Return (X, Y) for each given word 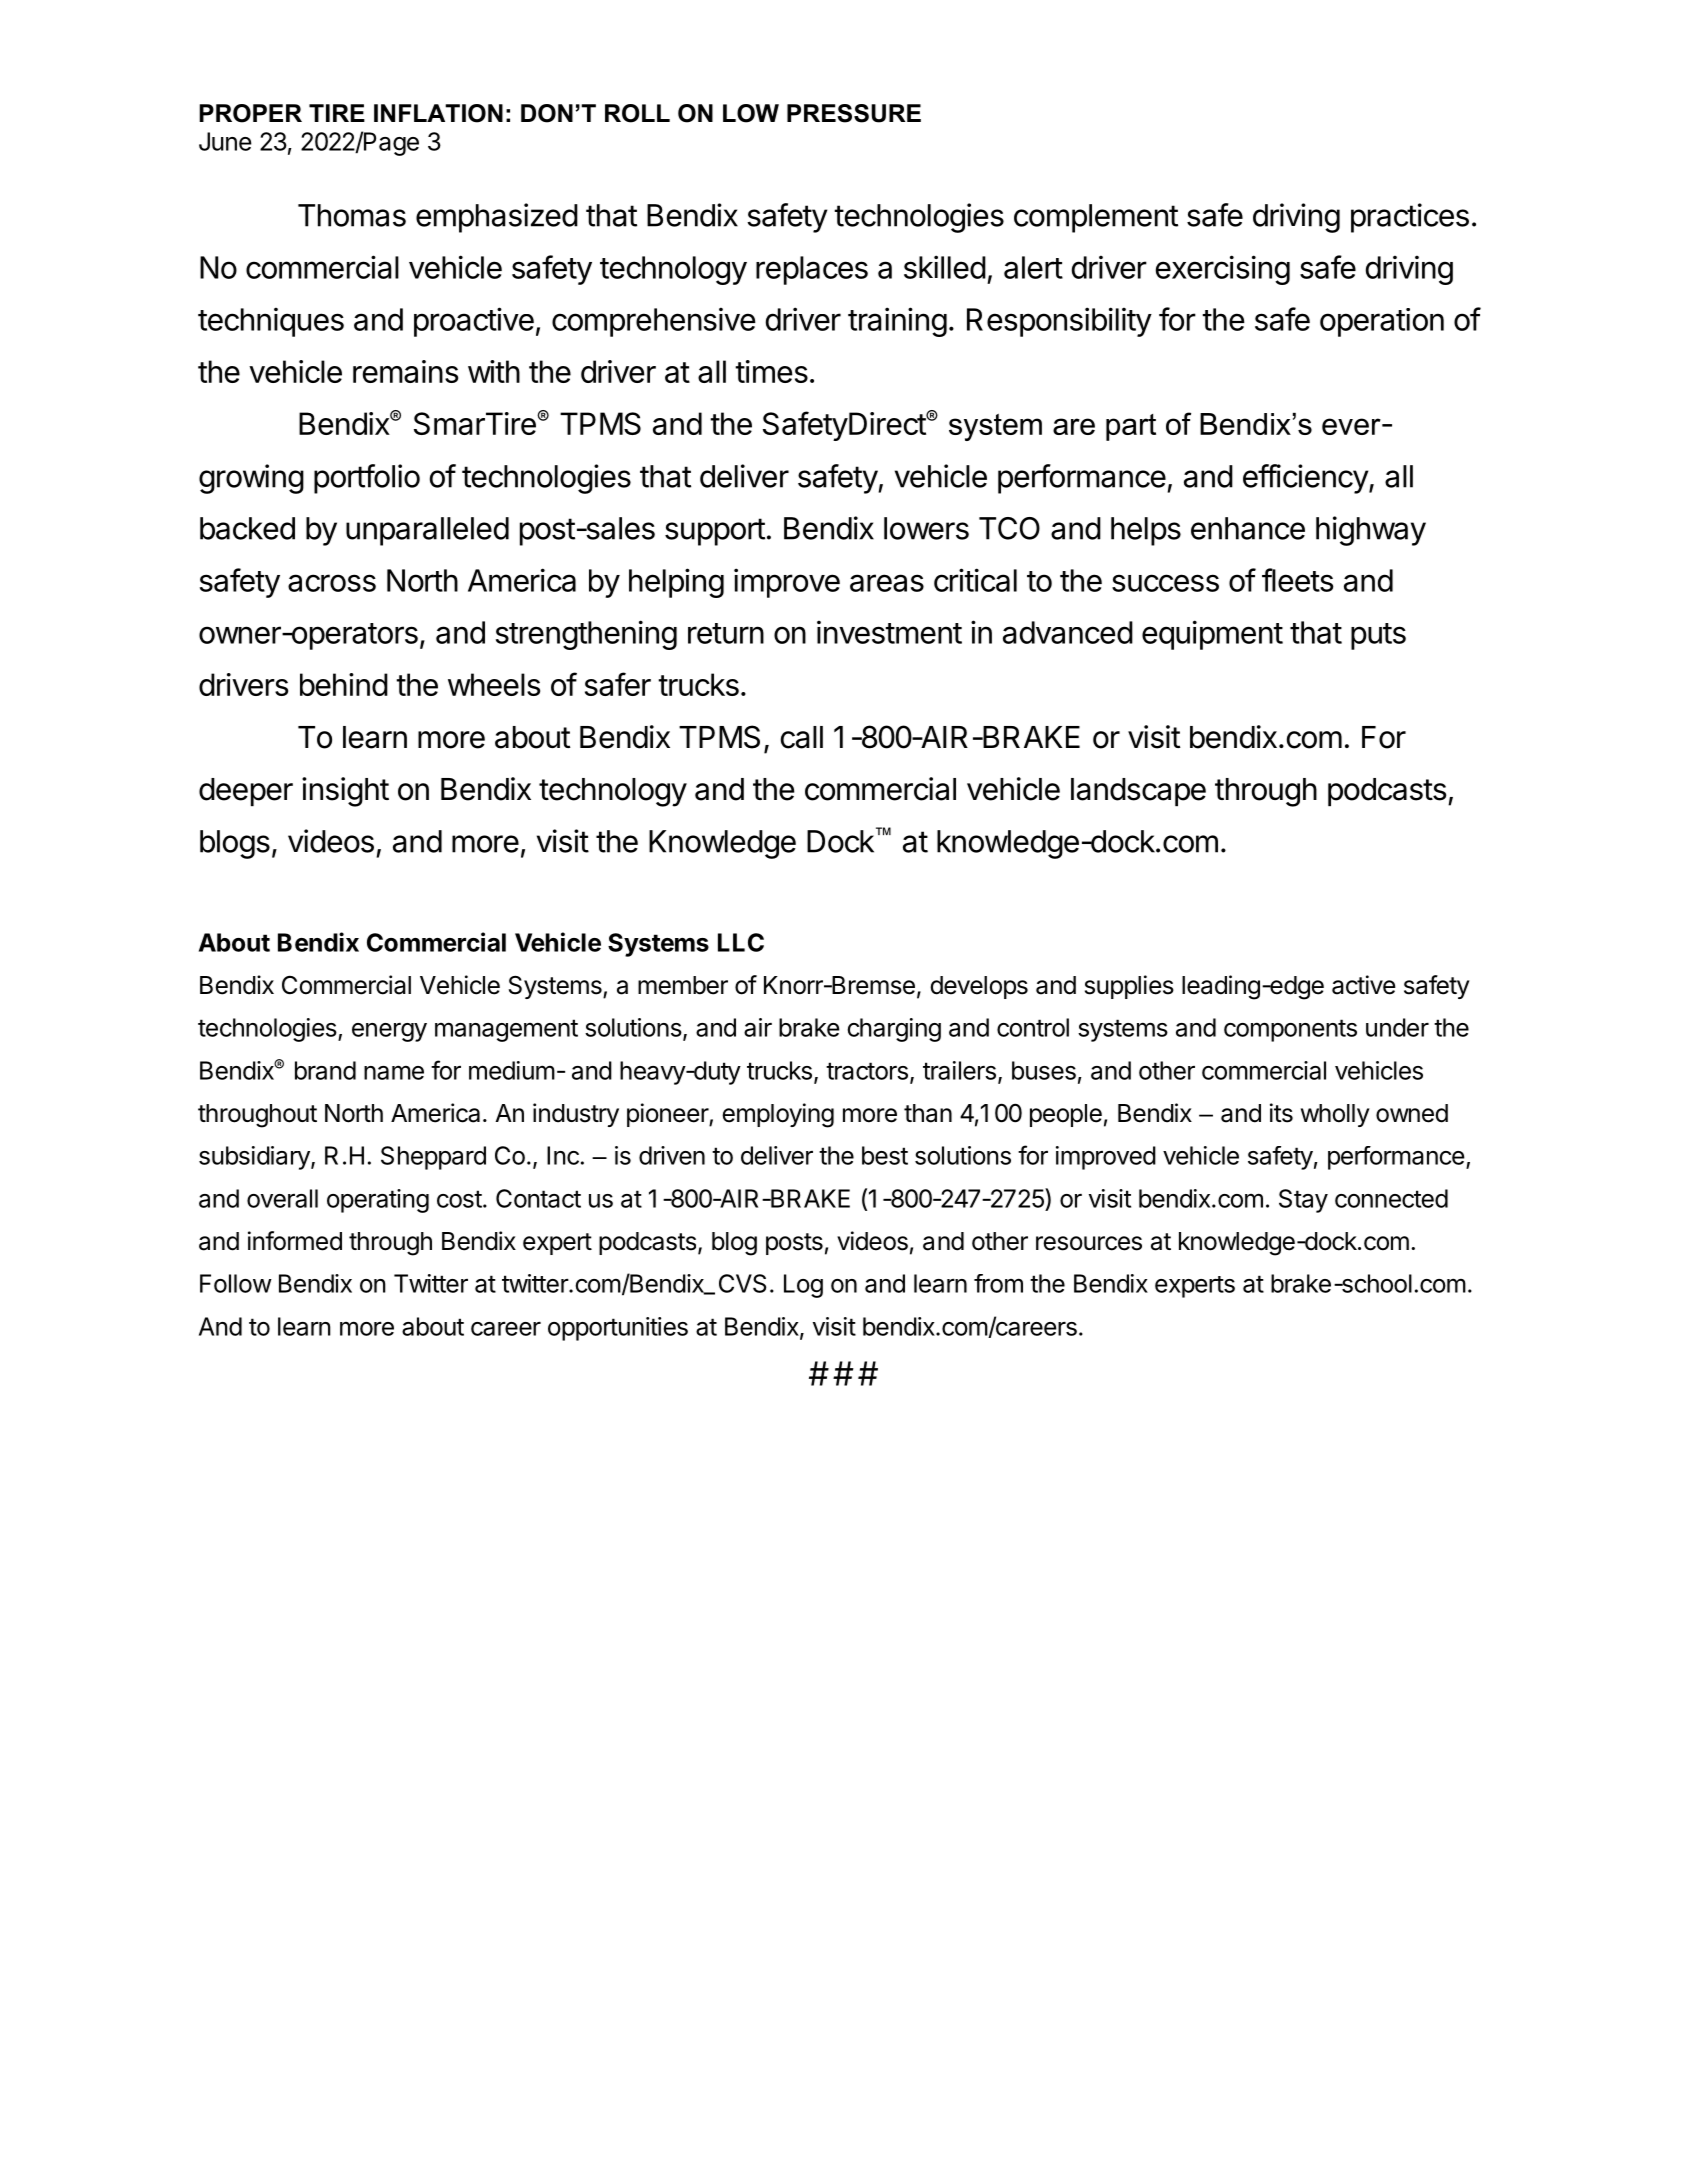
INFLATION (438, 113)
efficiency (1306, 479)
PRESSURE (854, 113)
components (1290, 1030)
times (771, 371)
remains (405, 371)
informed (295, 1241)
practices (1410, 218)
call (802, 737)
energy (389, 1032)
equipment (1212, 635)
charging (894, 1030)
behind (344, 684)
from (998, 1283)
